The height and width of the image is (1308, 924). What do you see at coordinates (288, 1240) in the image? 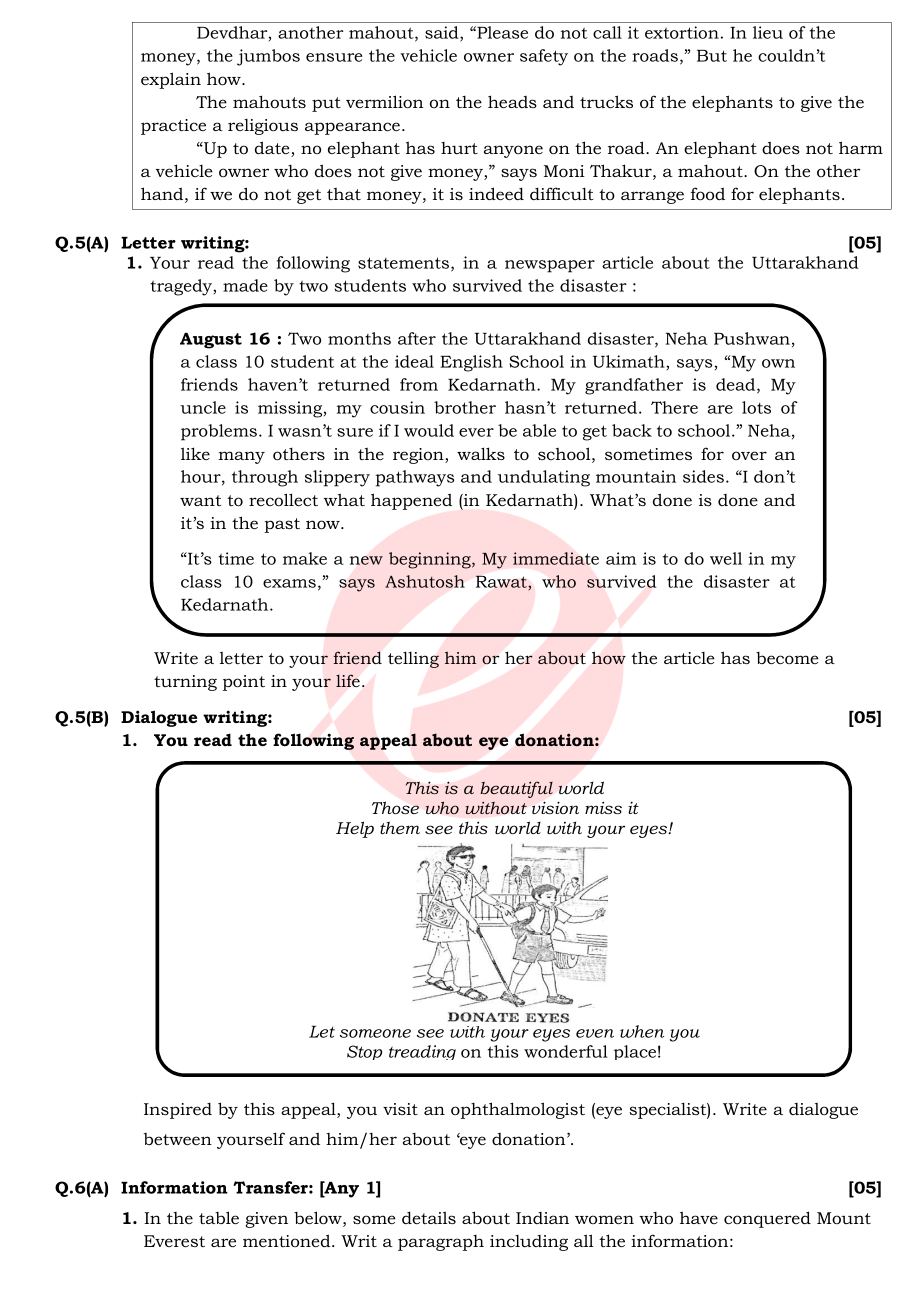
I see `mentioned` at bounding box center [288, 1240].
